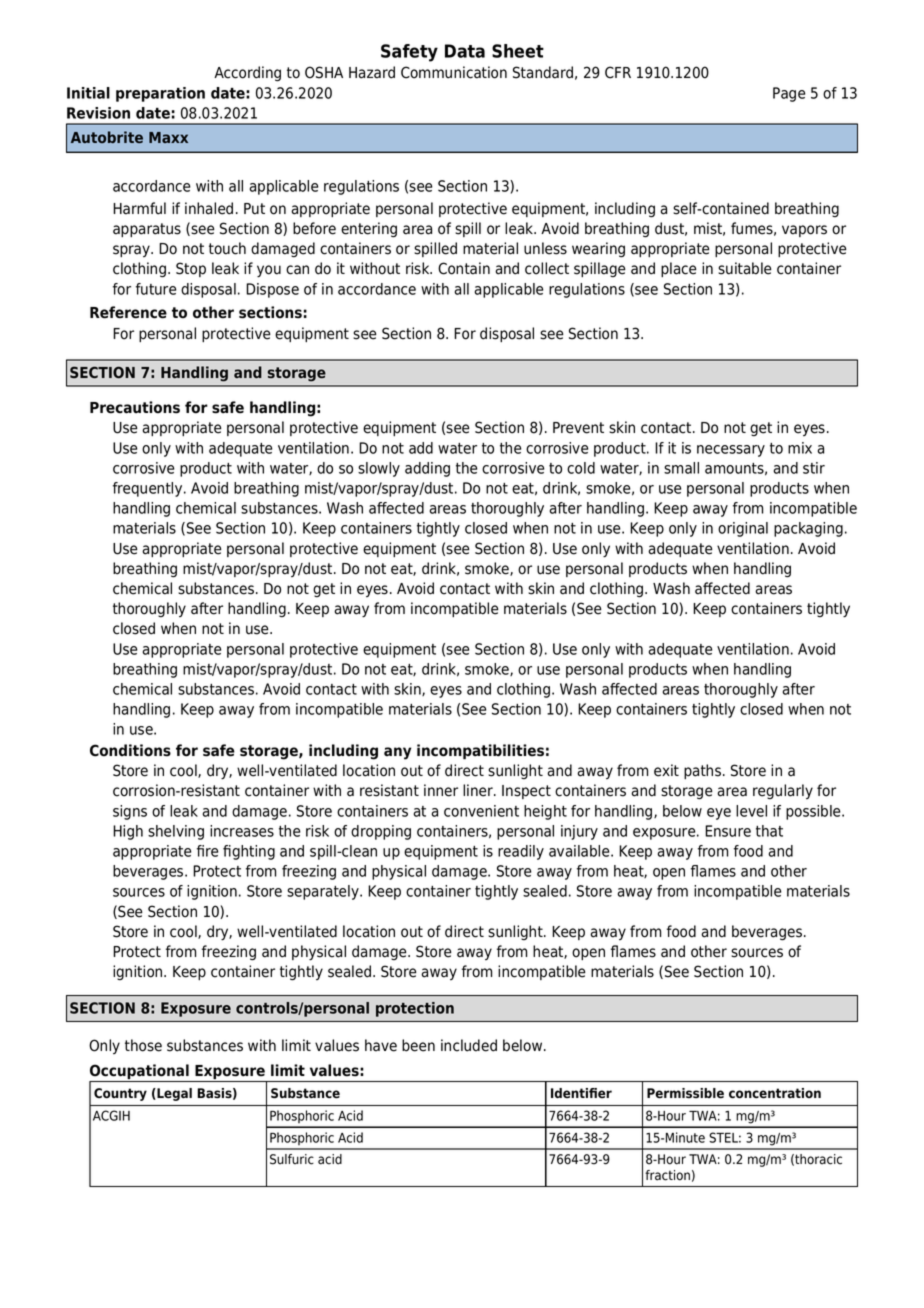 This document has height=1308, width=924. Describe the element at coordinates (480, 752) in the document. I see `incompatibilities` at that location.
